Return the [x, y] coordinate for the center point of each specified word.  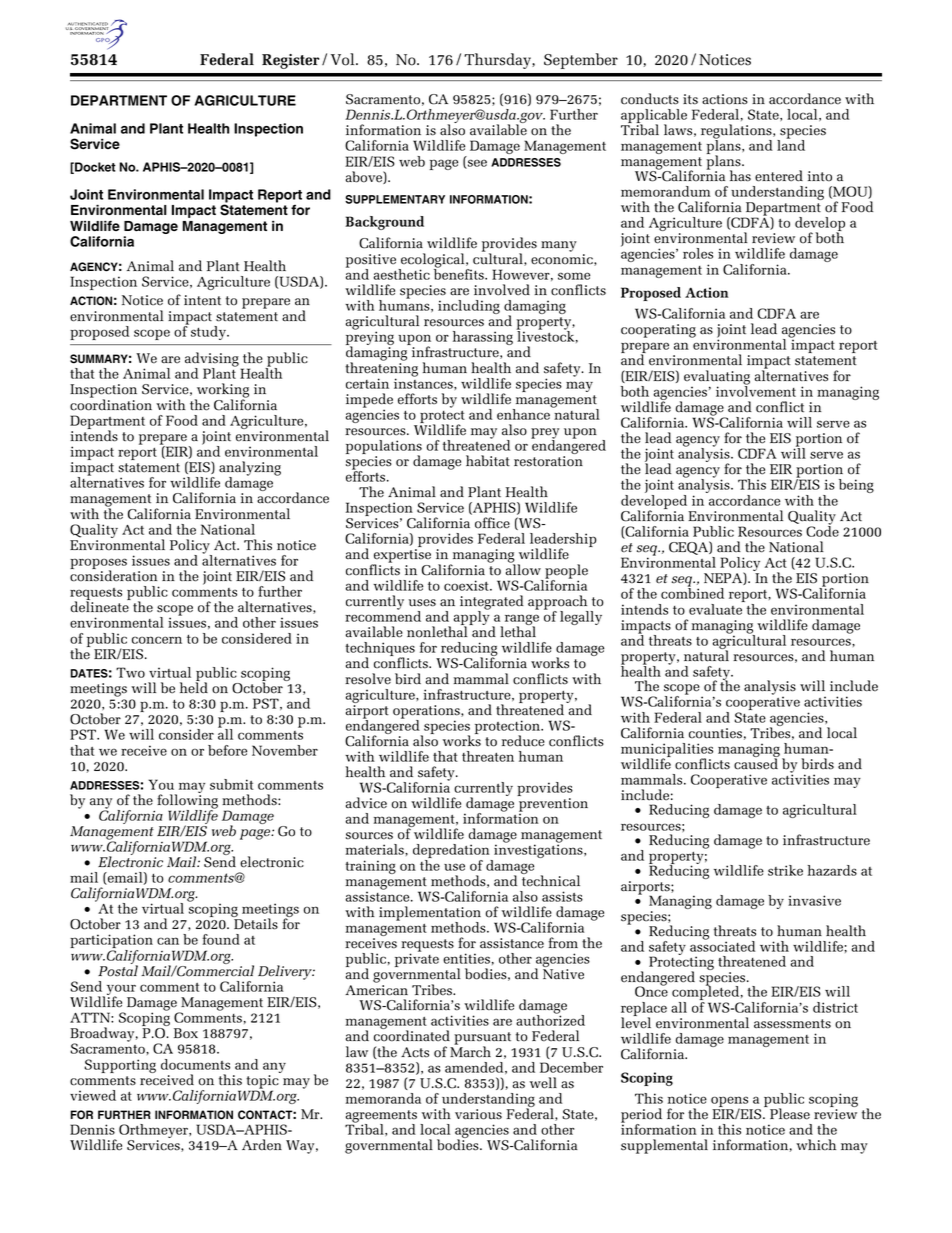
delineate [100, 607]
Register [290, 61]
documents [195, 1064]
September [581, 61]
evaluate [715, 609]
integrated [492, 603]
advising [212, 360]
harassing [483, 338]
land [791, 144]
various [478, 1114]
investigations [538, 852]
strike [785, 870]
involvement [756, 390]
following [187, 801]
